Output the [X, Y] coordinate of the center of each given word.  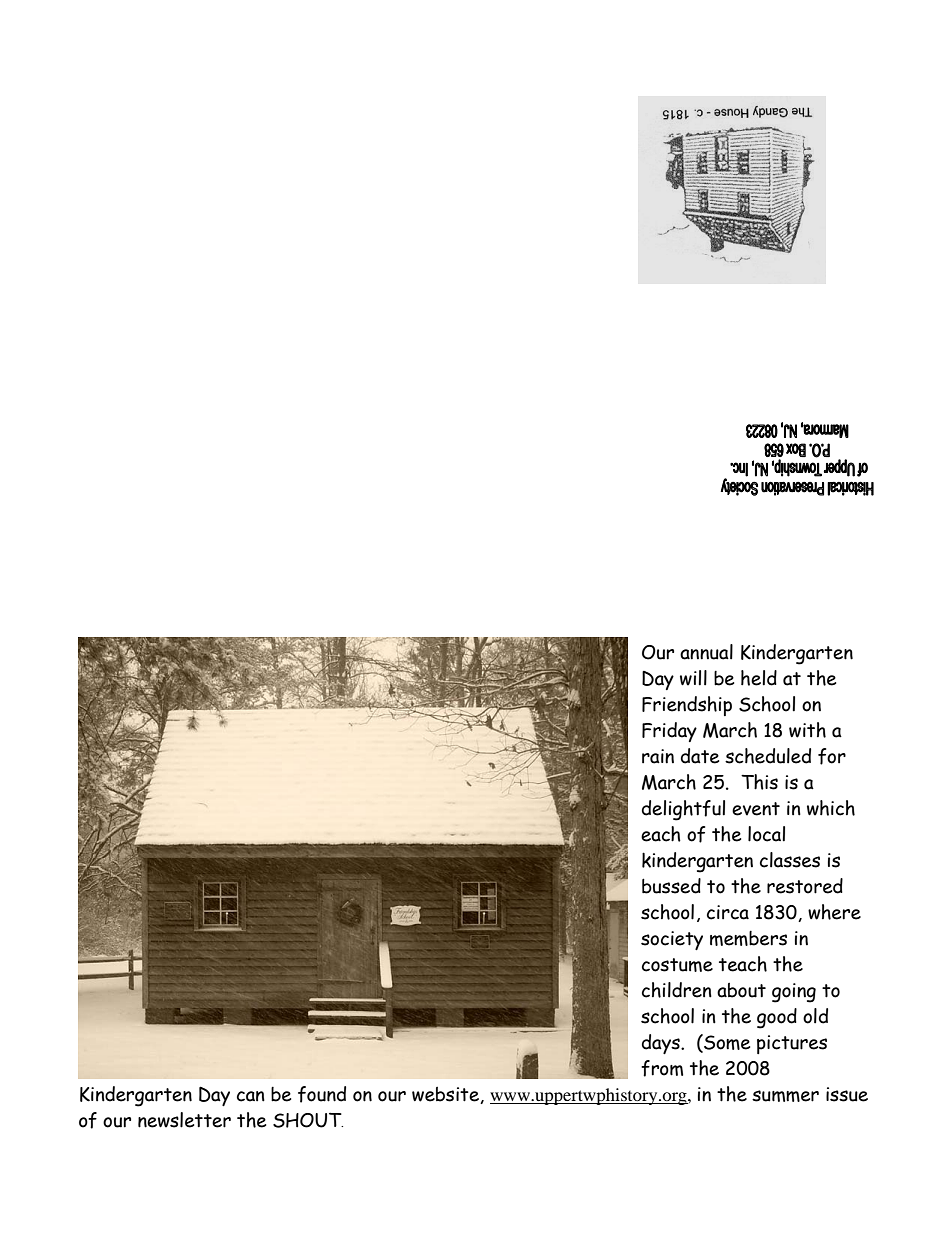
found [322, 1094]
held [759, 678]
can [251, 1096]
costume [677, 965]
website [446, 1095]
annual [706, 652]
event [756, 809]
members [748, 938]
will [693, 678]
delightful [683, 810]
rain [658, 756]
